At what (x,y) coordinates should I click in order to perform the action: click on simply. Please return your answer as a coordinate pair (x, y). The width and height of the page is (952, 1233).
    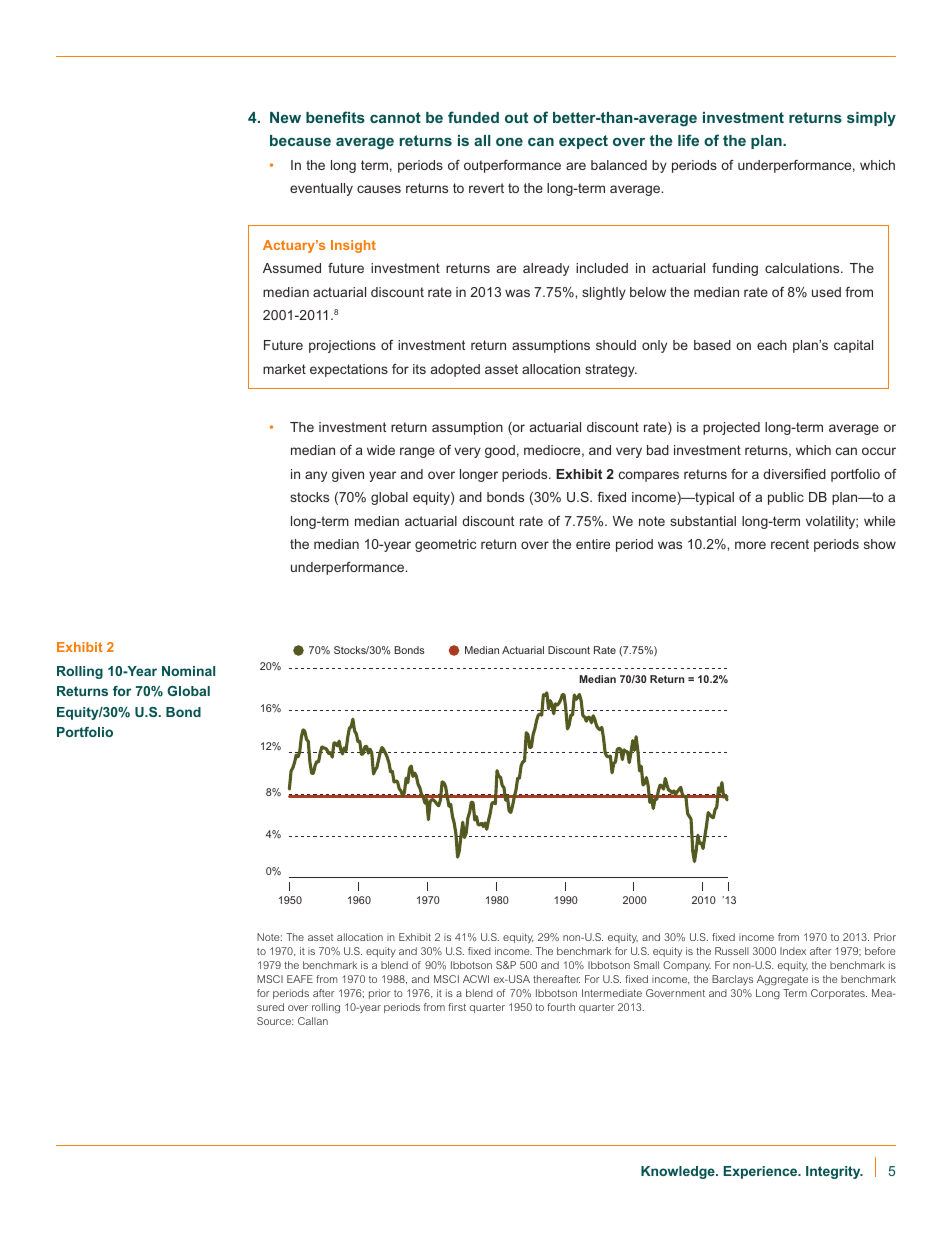
    Looking at the image, I should click on (871, 119).
